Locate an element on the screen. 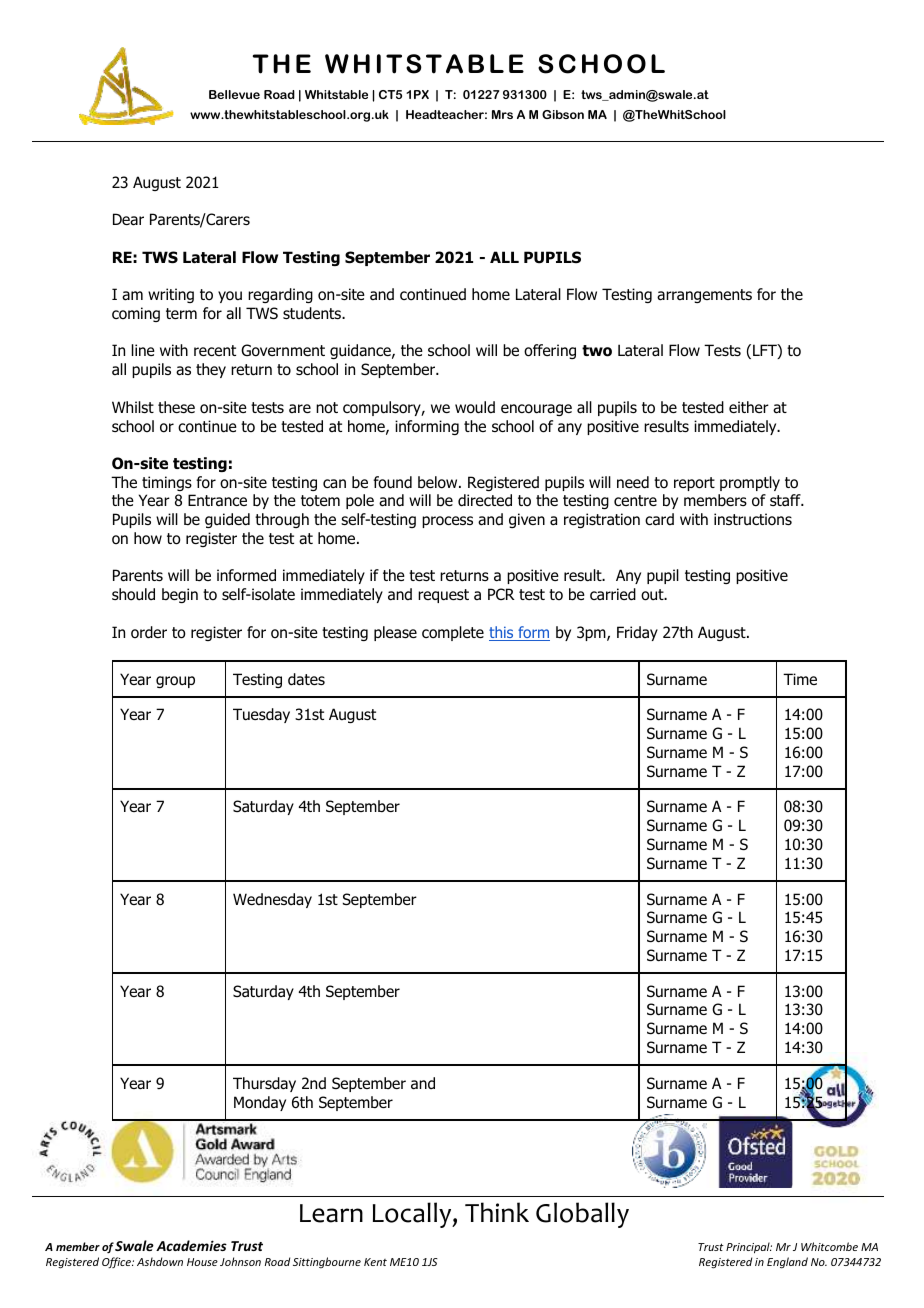 This screenshot has width=924, height=1308. Academies is located at coordinates (191, 1245).
